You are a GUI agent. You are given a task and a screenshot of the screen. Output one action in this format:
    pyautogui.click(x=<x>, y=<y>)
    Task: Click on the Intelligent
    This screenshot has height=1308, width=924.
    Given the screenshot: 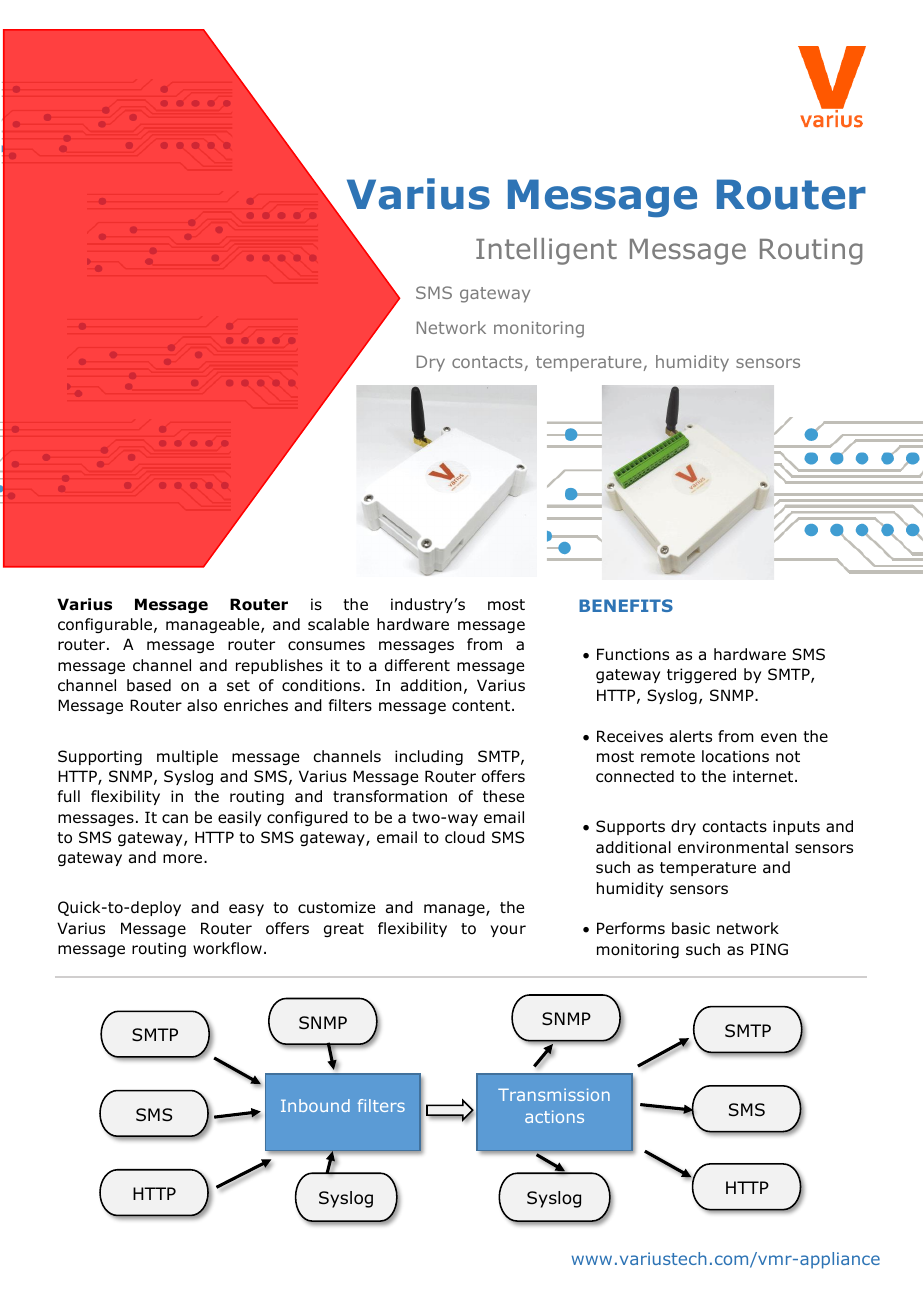 What is the action you would take?
    pyautogui.click(x=546, y=251)
